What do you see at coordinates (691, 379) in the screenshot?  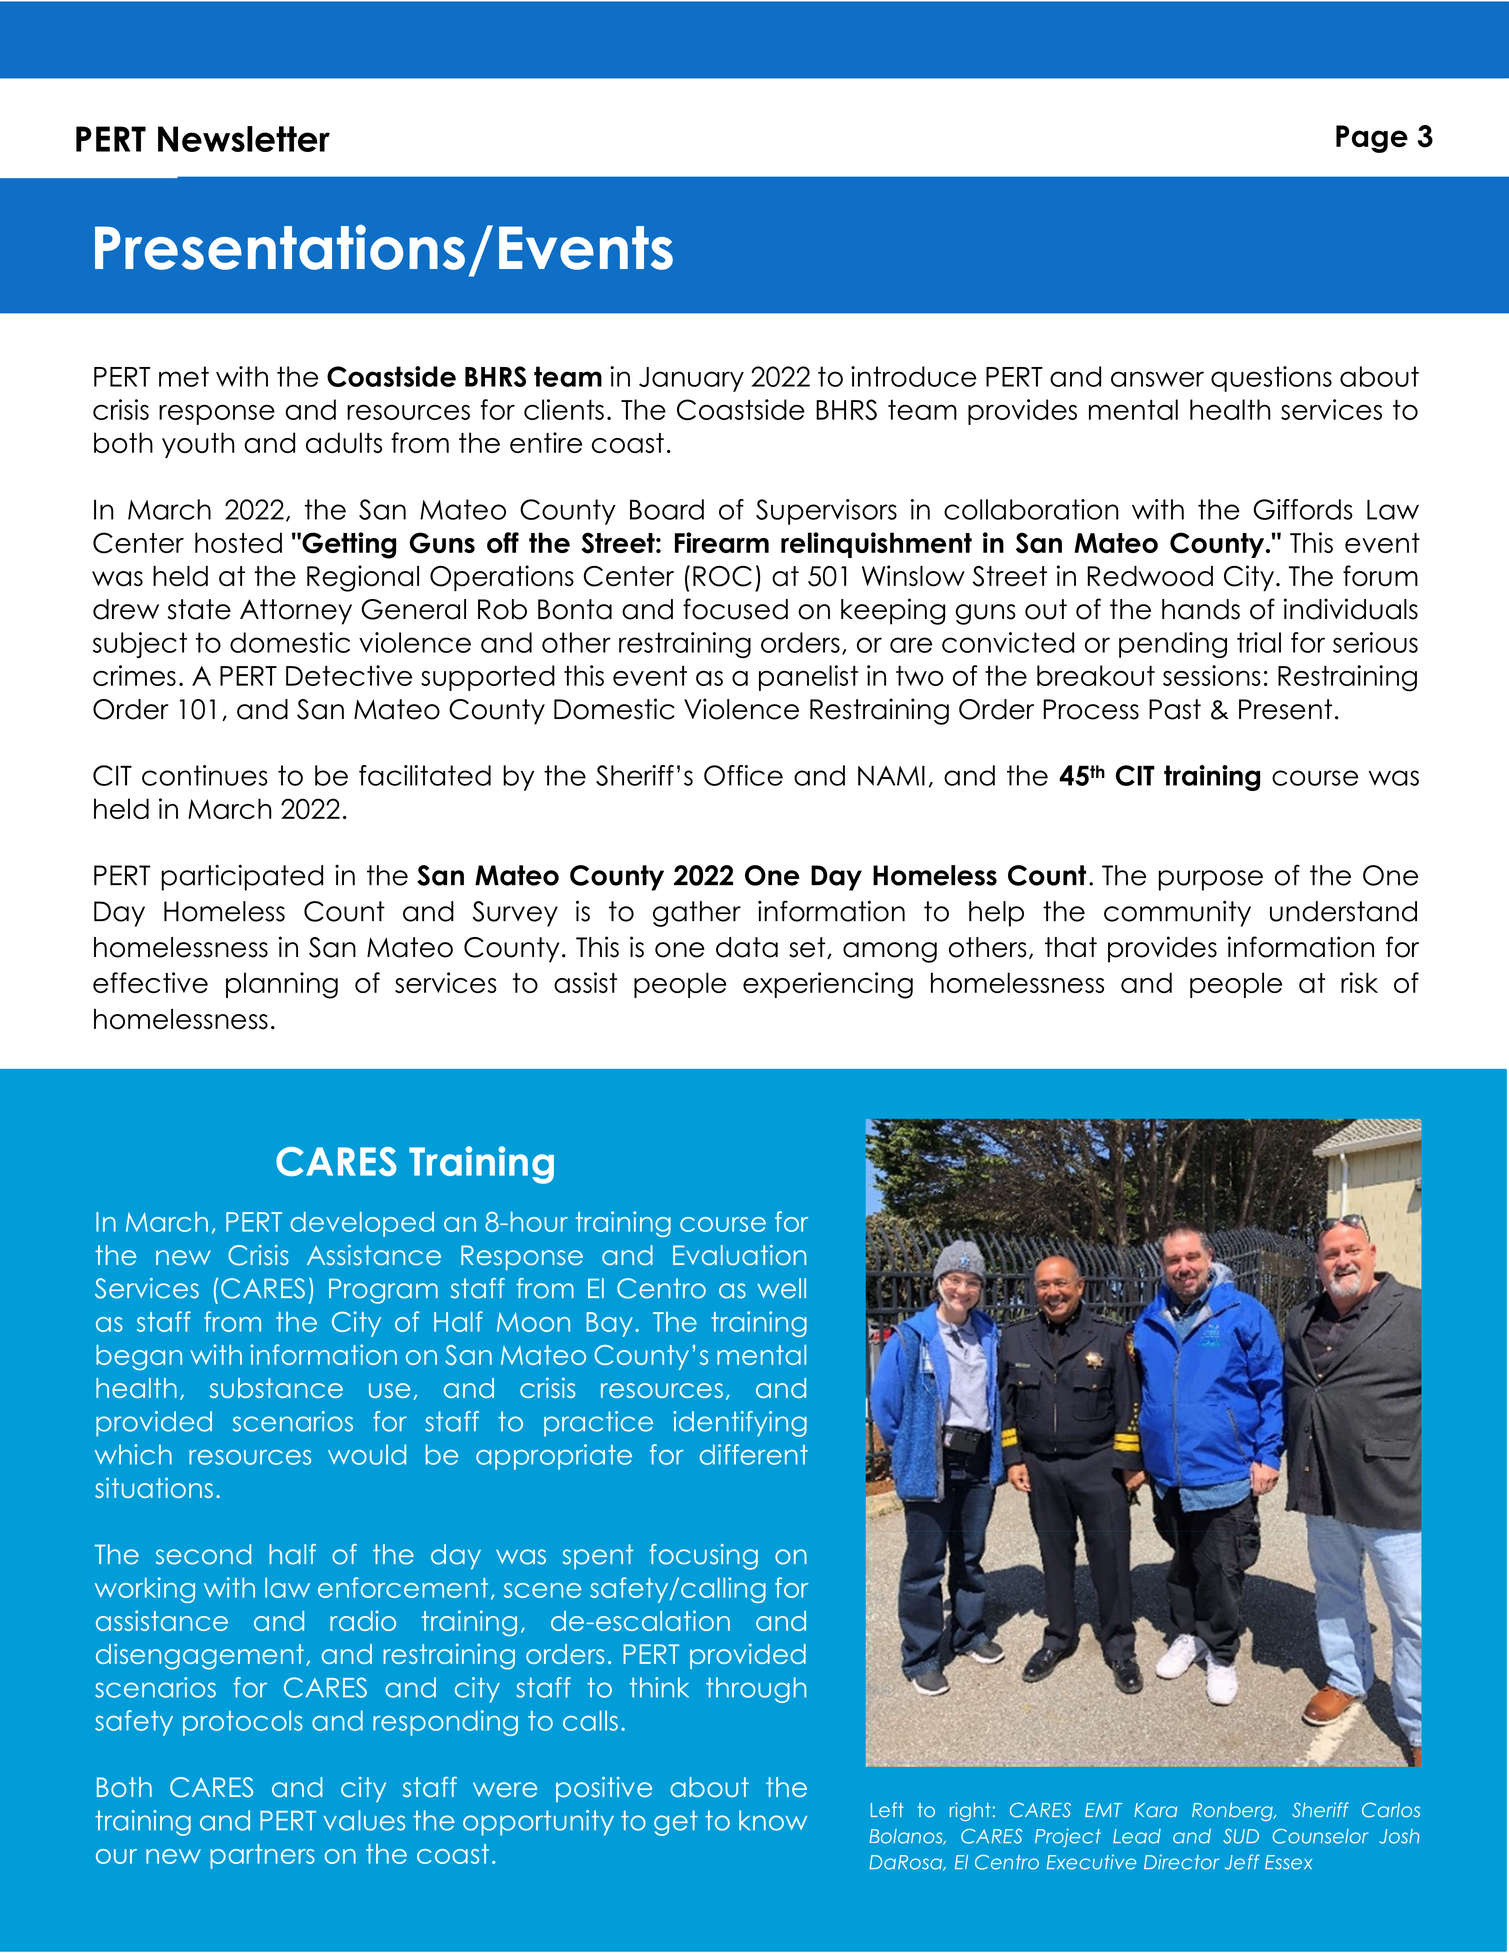 I see `January` at bounding box center [691, 379].
